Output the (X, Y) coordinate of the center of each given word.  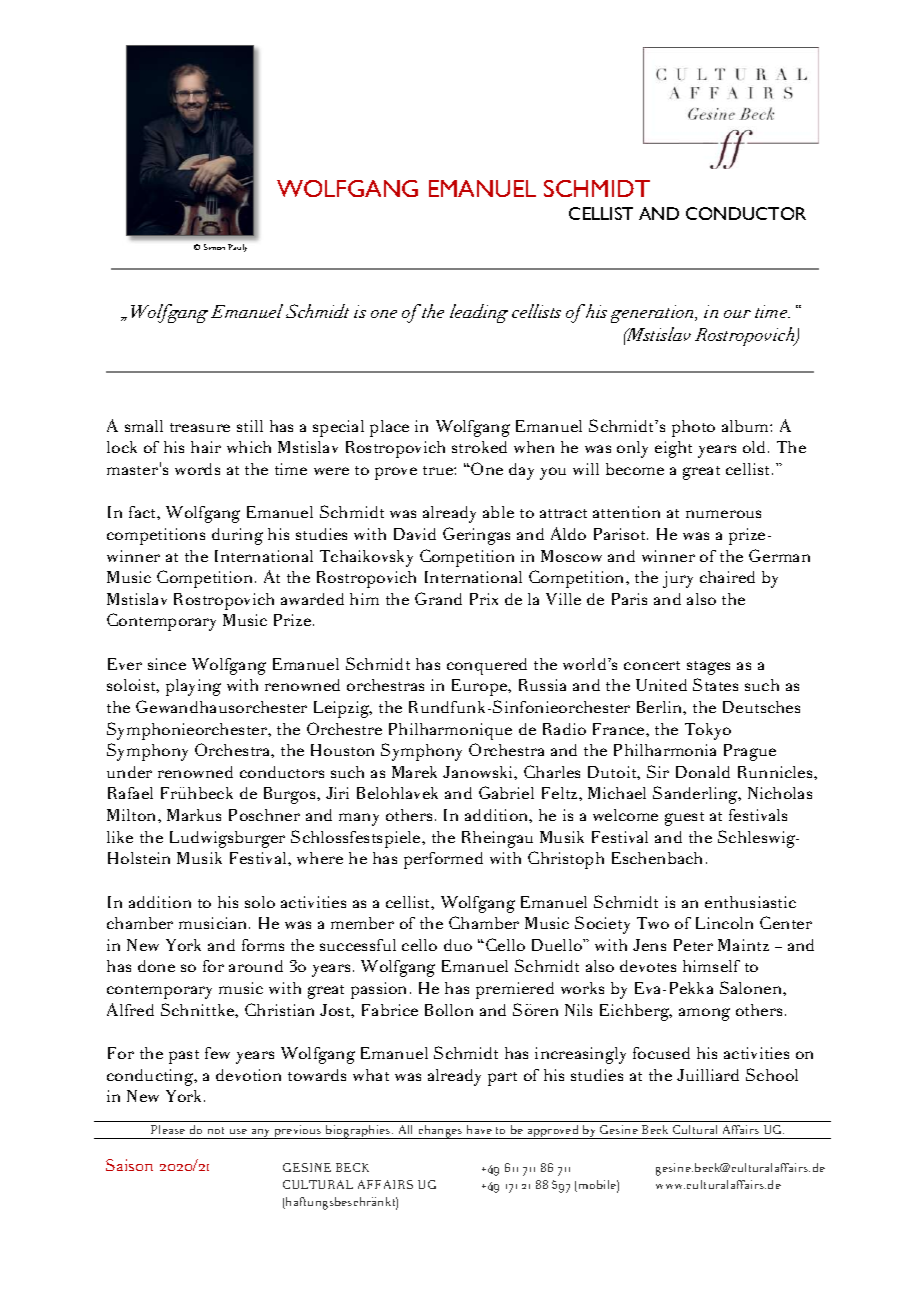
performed (443, 860)
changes (440, 1132)
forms (263, 945)
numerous (723, 514)
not (216, 1130)
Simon (214, 247)
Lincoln (724, 923)
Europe (481, 687)
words (197, 469)
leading (479, 313)
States (715, 684)
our (737, 314)
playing (193, 687)
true (439, 470)
